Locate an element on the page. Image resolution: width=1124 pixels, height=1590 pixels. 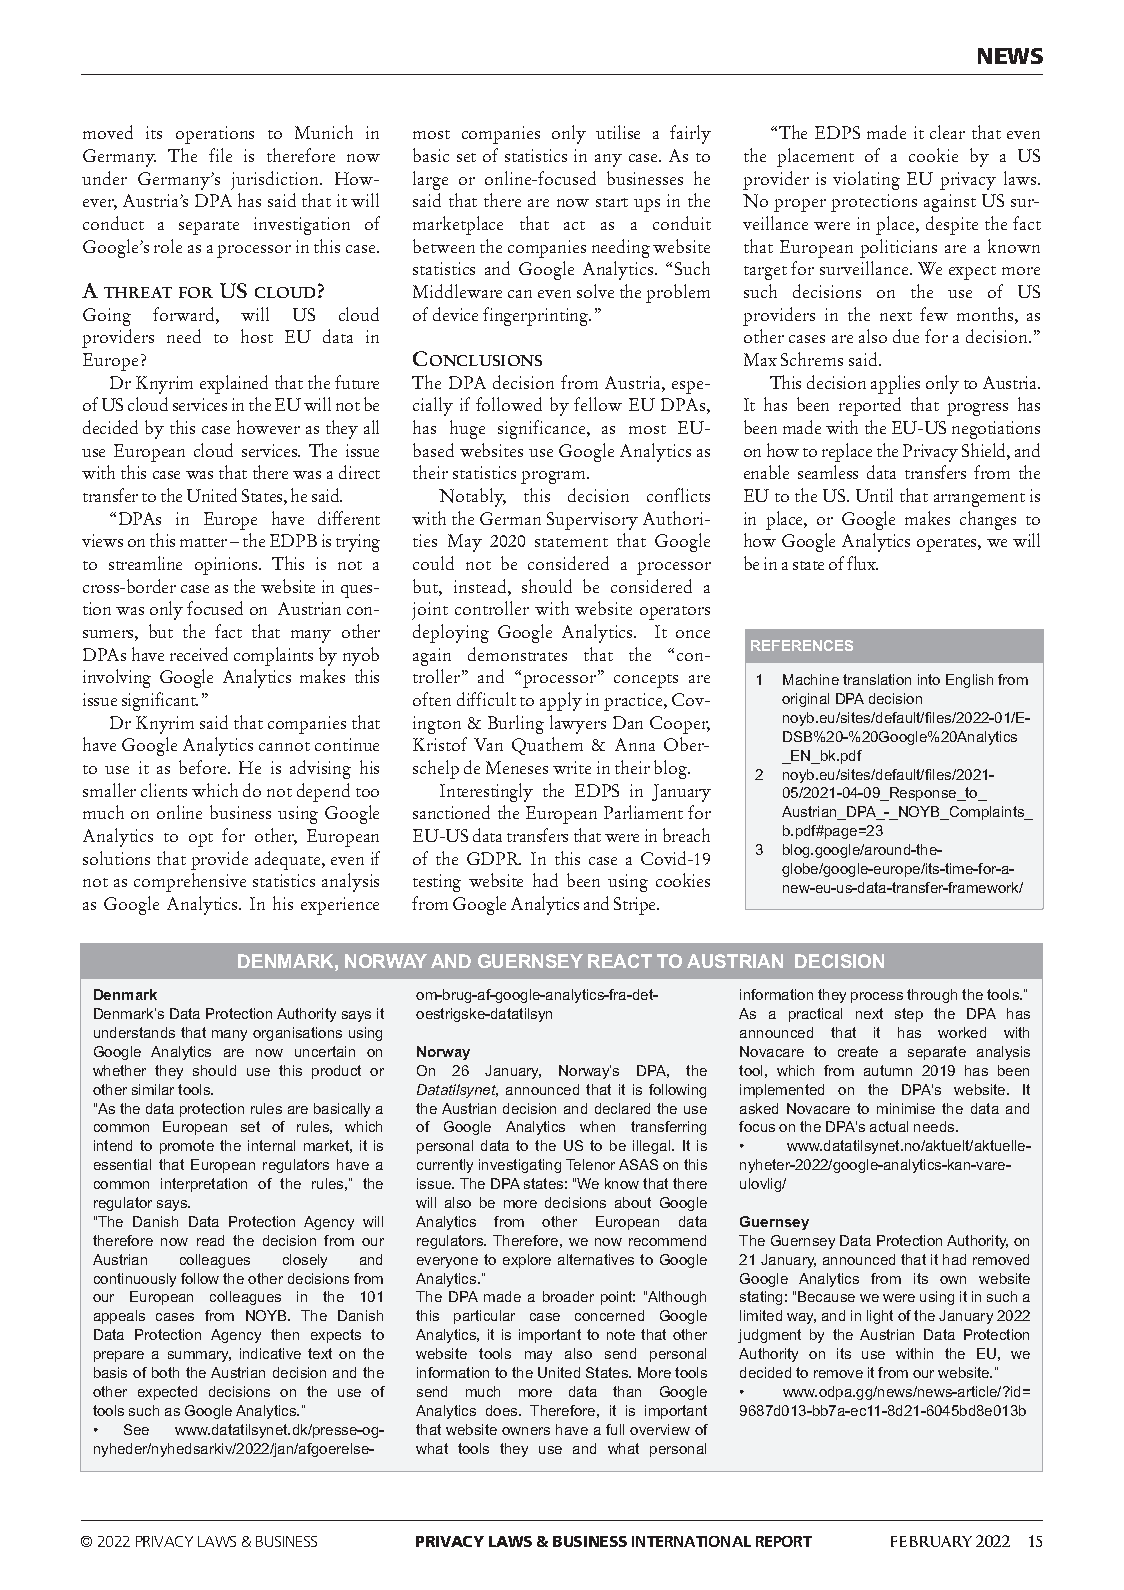
light is located at coordinates (880, 1317).
